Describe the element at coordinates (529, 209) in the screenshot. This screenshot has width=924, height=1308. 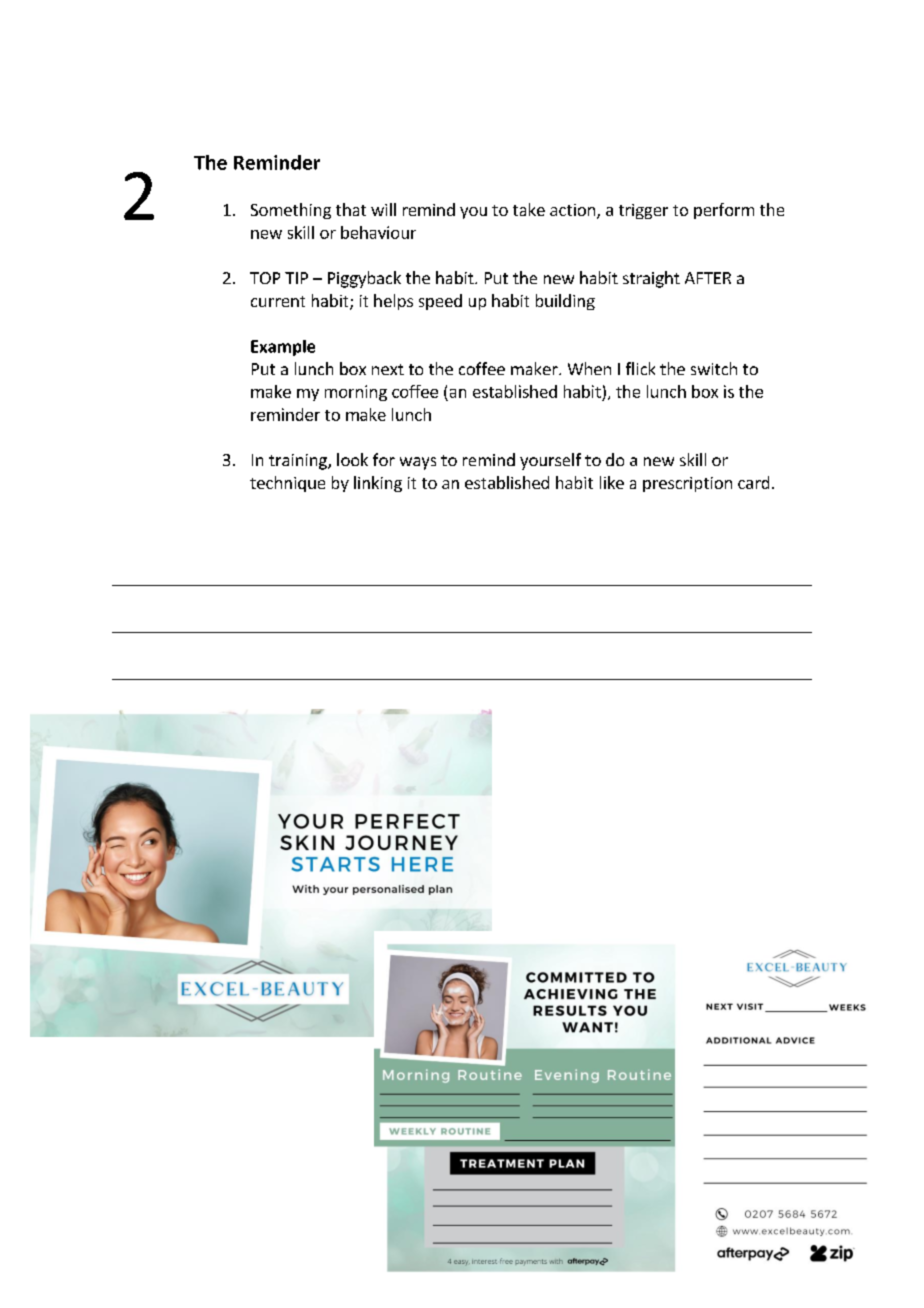
I see `take` at that location.
